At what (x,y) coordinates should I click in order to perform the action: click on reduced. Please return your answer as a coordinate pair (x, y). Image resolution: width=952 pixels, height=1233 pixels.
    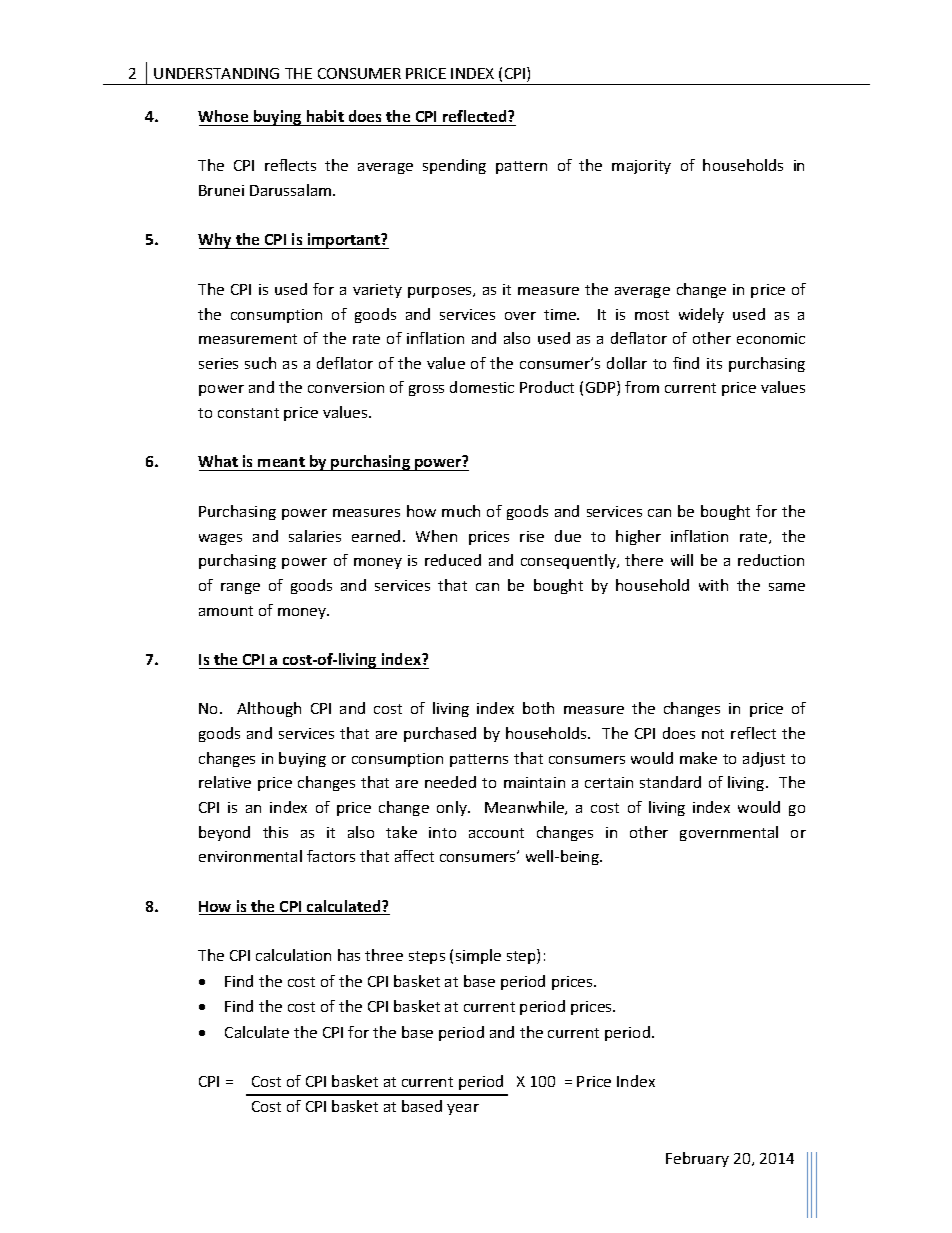
    Looking at the image, I should click on (453, 560).
